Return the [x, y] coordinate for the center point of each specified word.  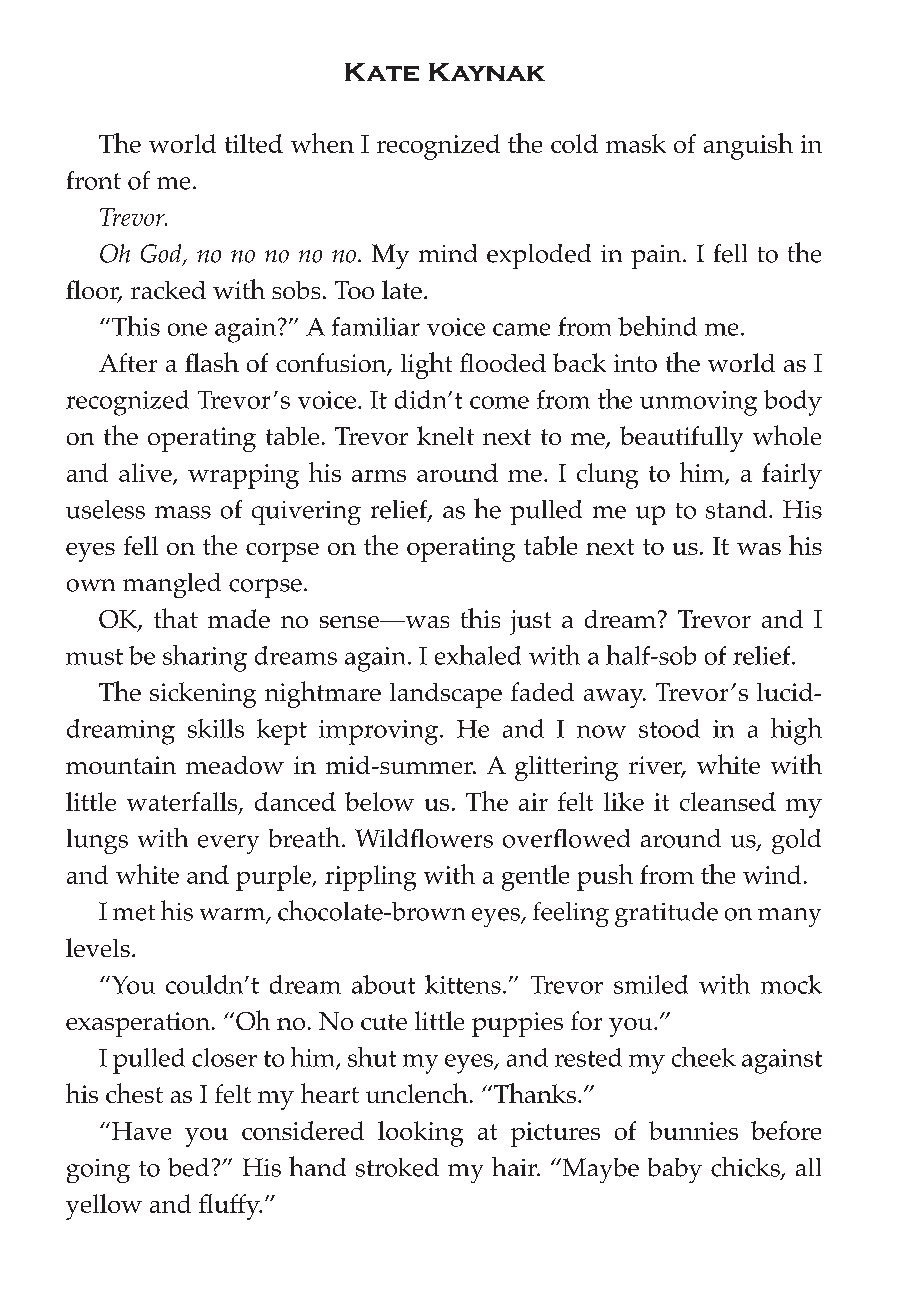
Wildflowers [424, 838]
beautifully [681, 439]
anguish [748, 146]
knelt [445, 435]
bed [188, 1167]
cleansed [728, 801]
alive [146, 473]
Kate [382, 72]
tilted [254, 143]
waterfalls [183, 802]
